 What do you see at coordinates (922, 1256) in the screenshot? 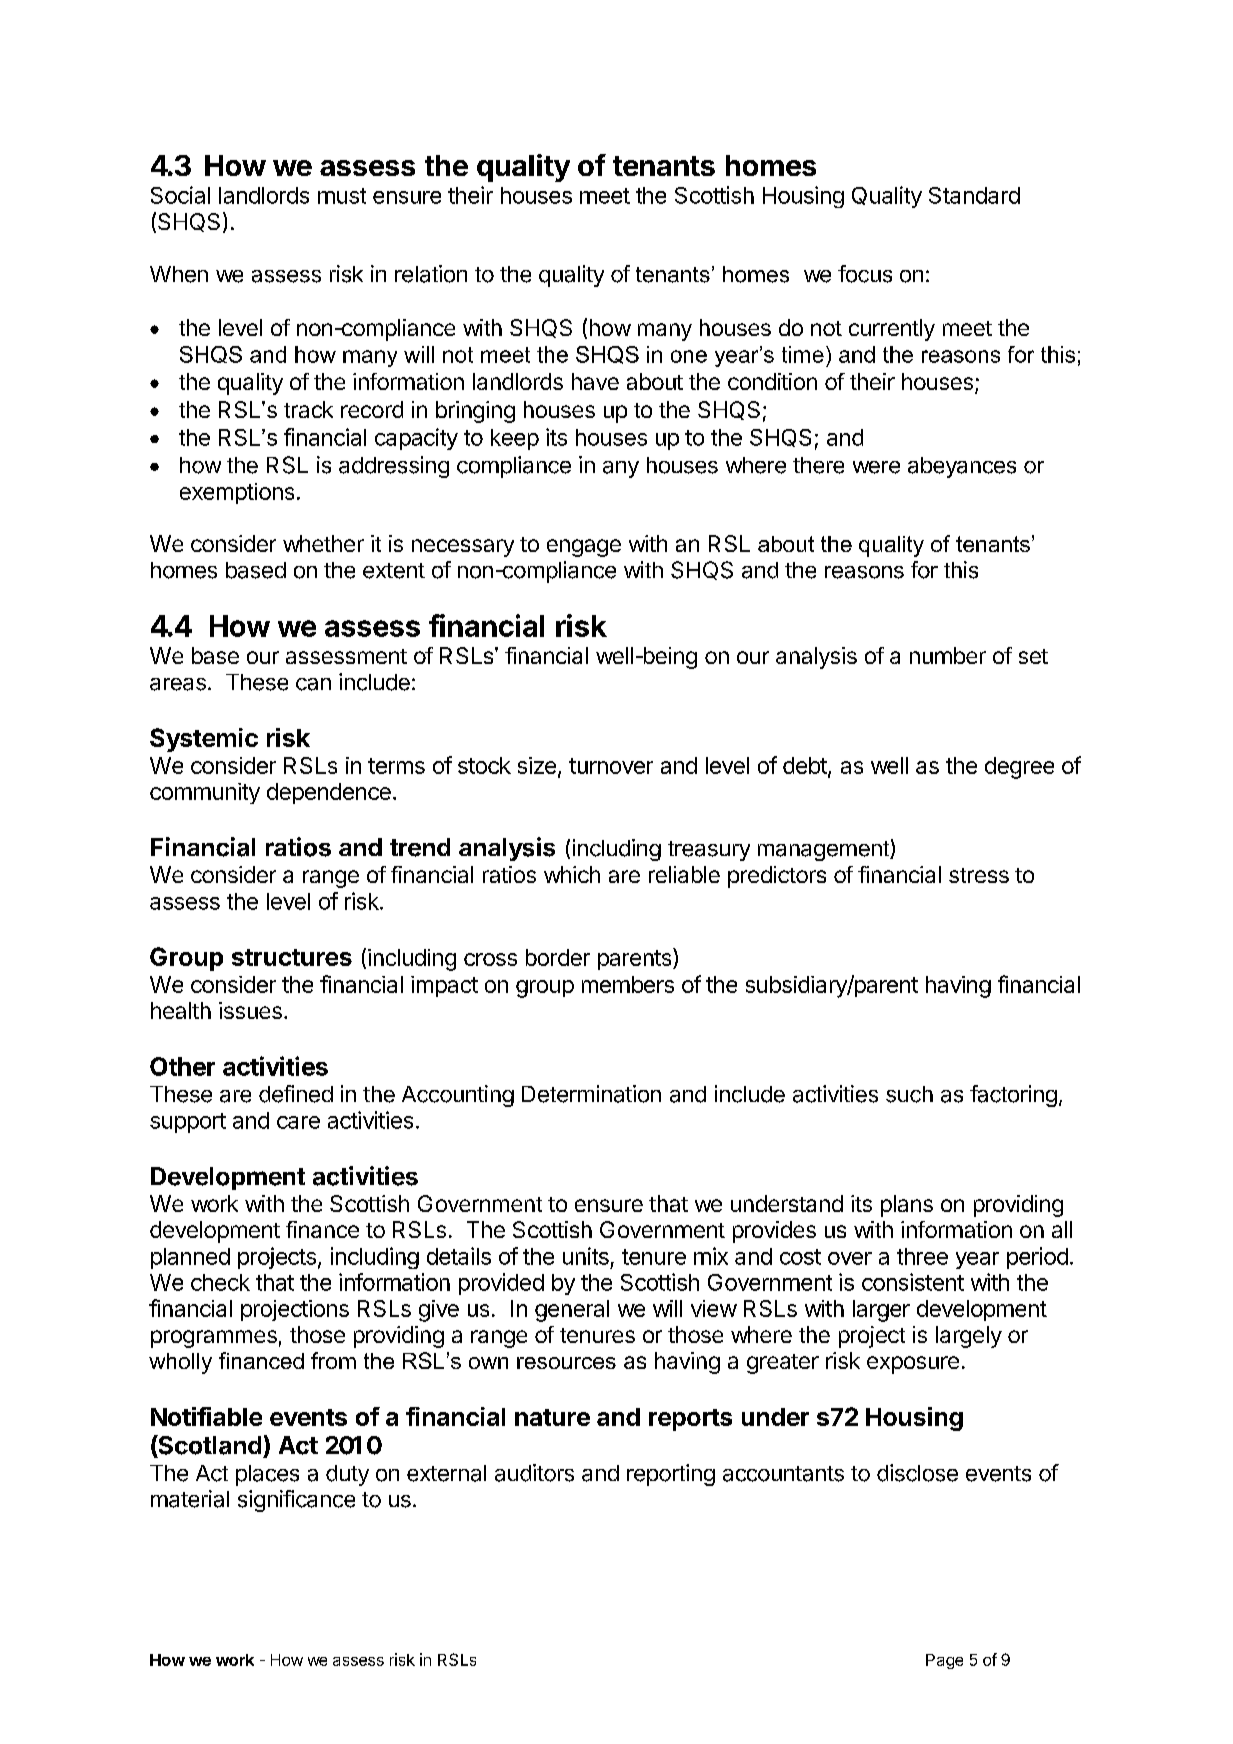
I see `three` at bounding box center [922, 1256].
